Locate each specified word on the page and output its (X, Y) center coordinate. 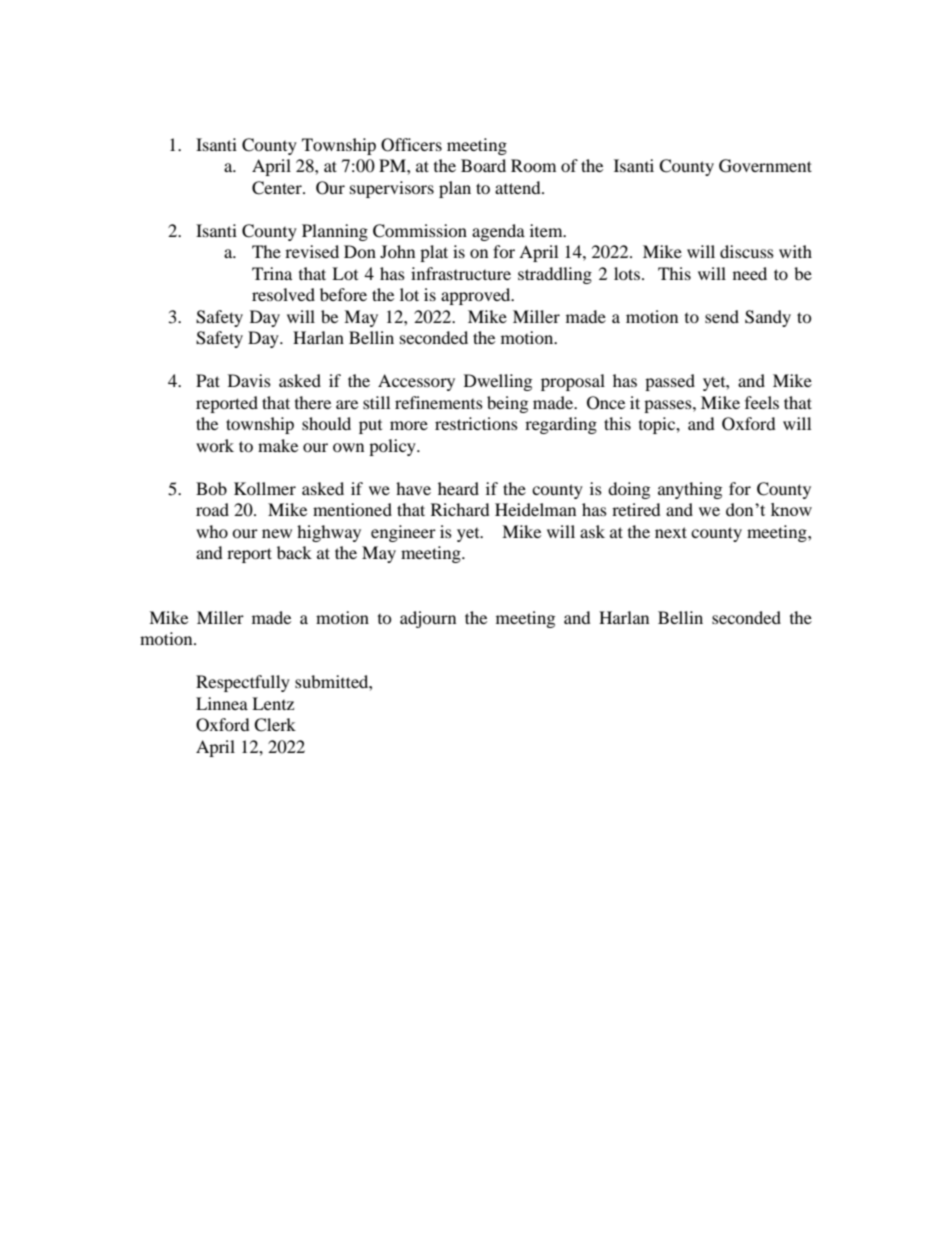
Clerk (275, 725)
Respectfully (243, 683)
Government (765, 166)
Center (278, 188)
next (671, 532)
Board (483, 165)
